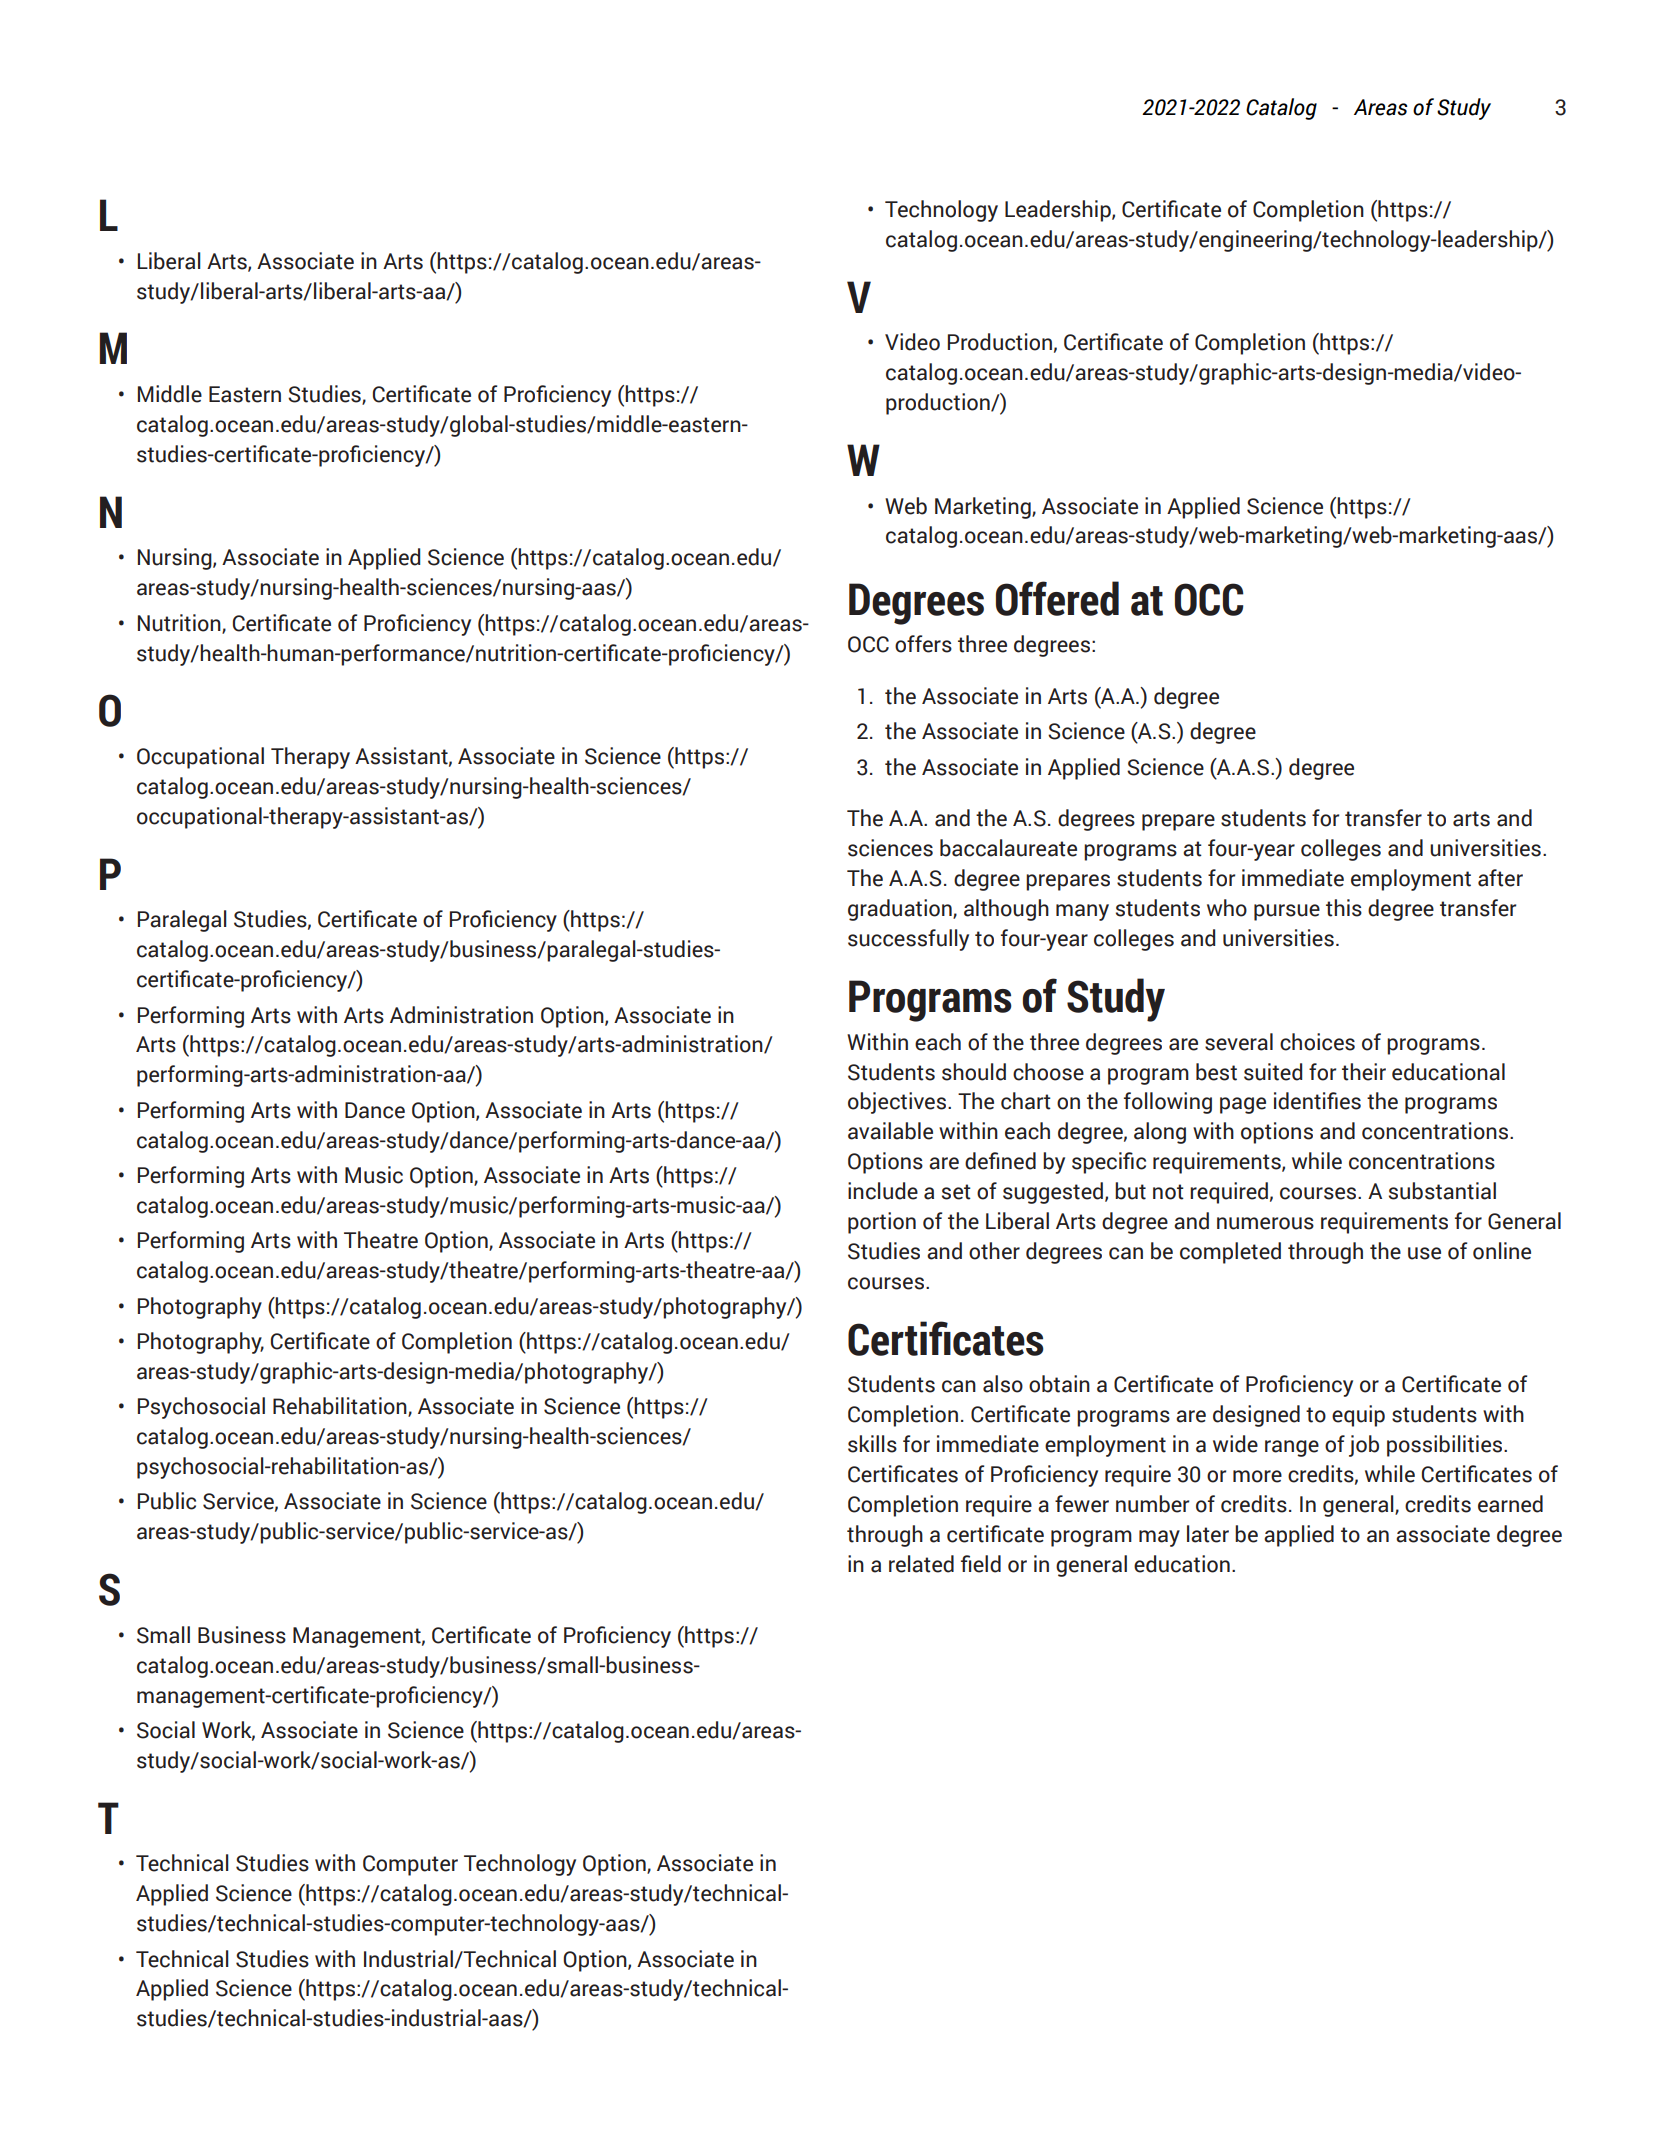  I want to click on related, so click(921, 1564).
